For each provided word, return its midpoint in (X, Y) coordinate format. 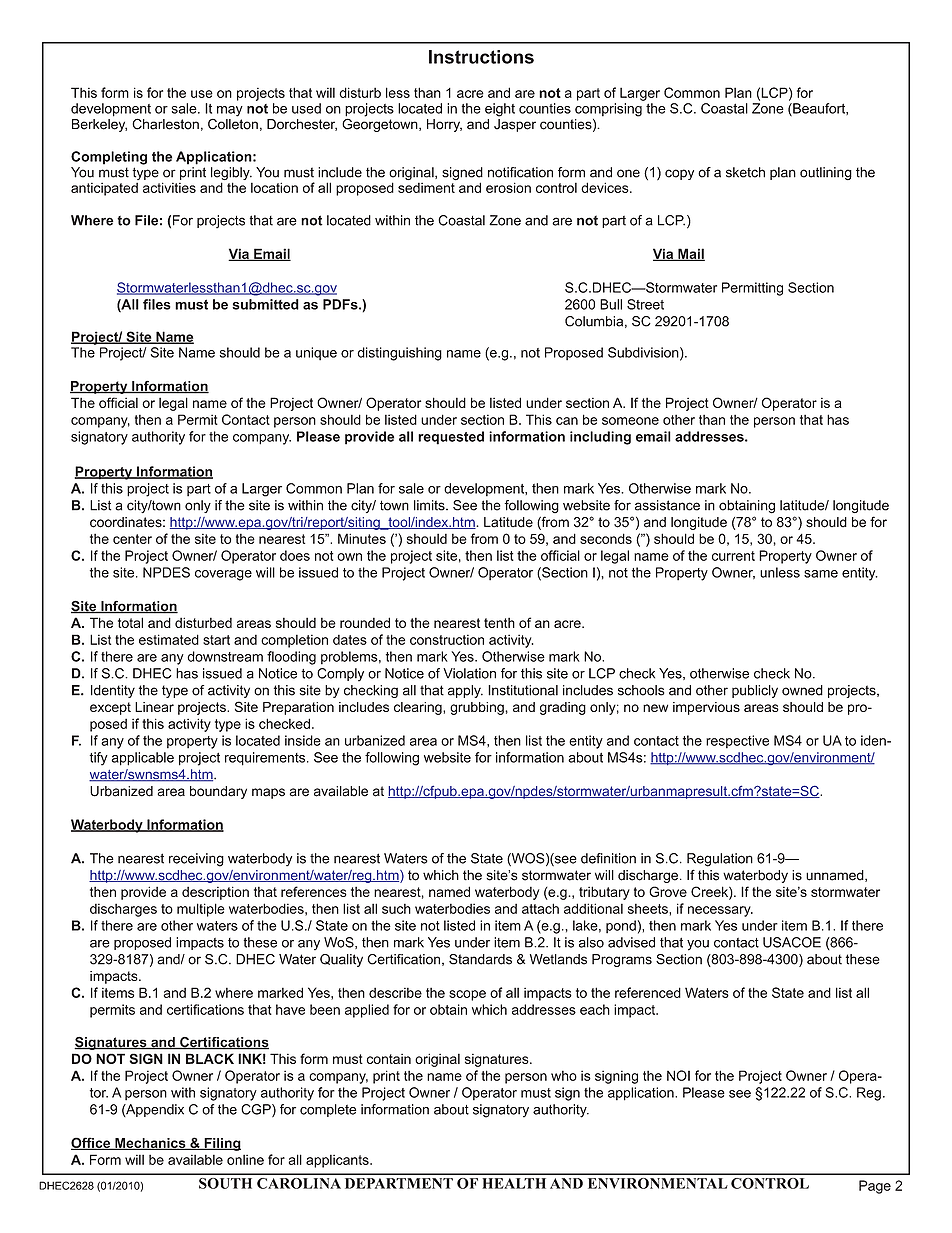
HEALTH (514, 1183)
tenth (499, 623)
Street (645, 304)
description (215, 893)
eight (500, 110)
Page (875, 1187)
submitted (265, 304)
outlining (826, 173)
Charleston (165, 124)
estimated (169, 639)
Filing (221, 1144)
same (821, 574)
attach (540, 908)
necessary (720, 911)
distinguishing (399, 354)
